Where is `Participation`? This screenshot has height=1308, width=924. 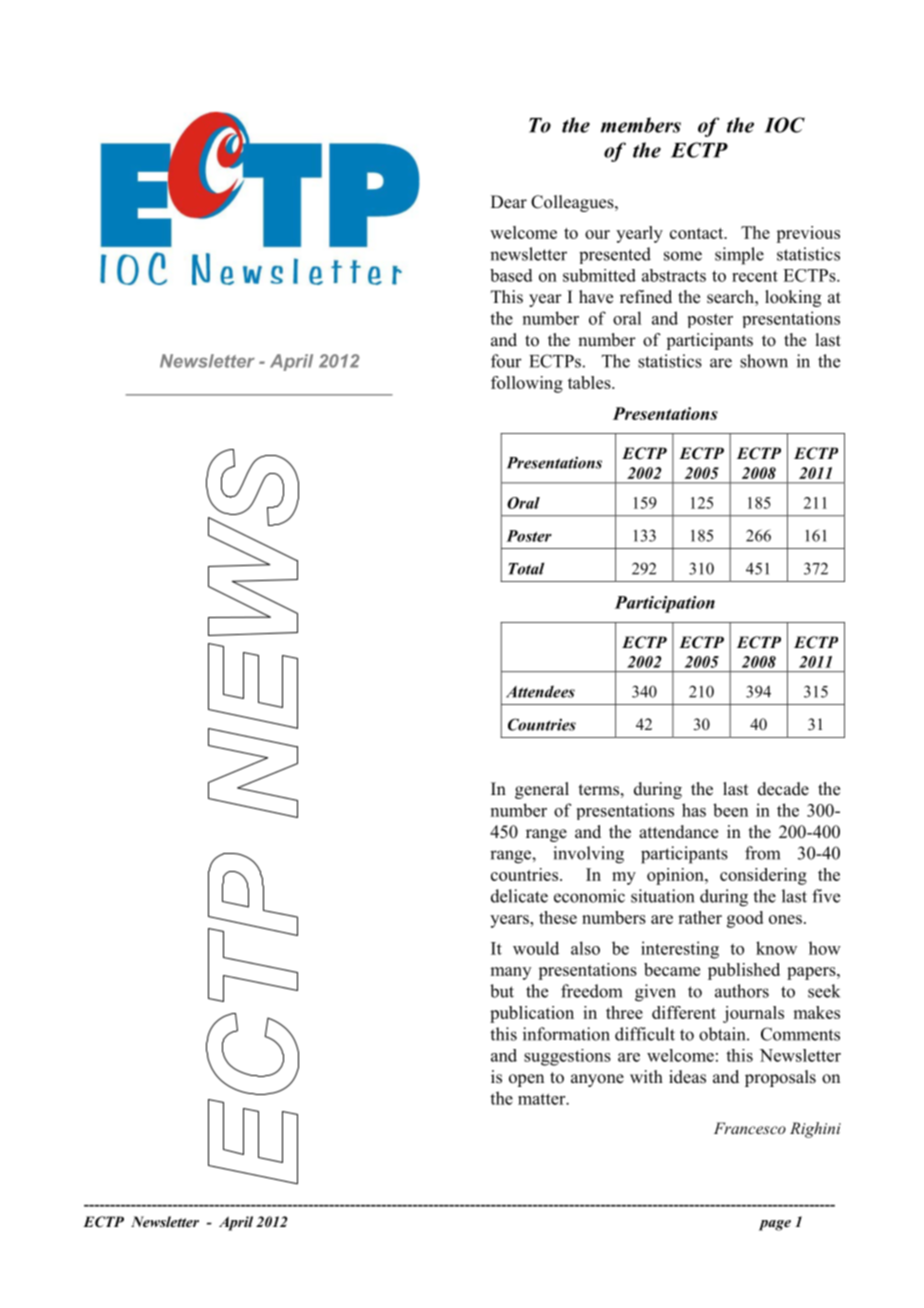
Participation is located at coordinates (665, 604).
